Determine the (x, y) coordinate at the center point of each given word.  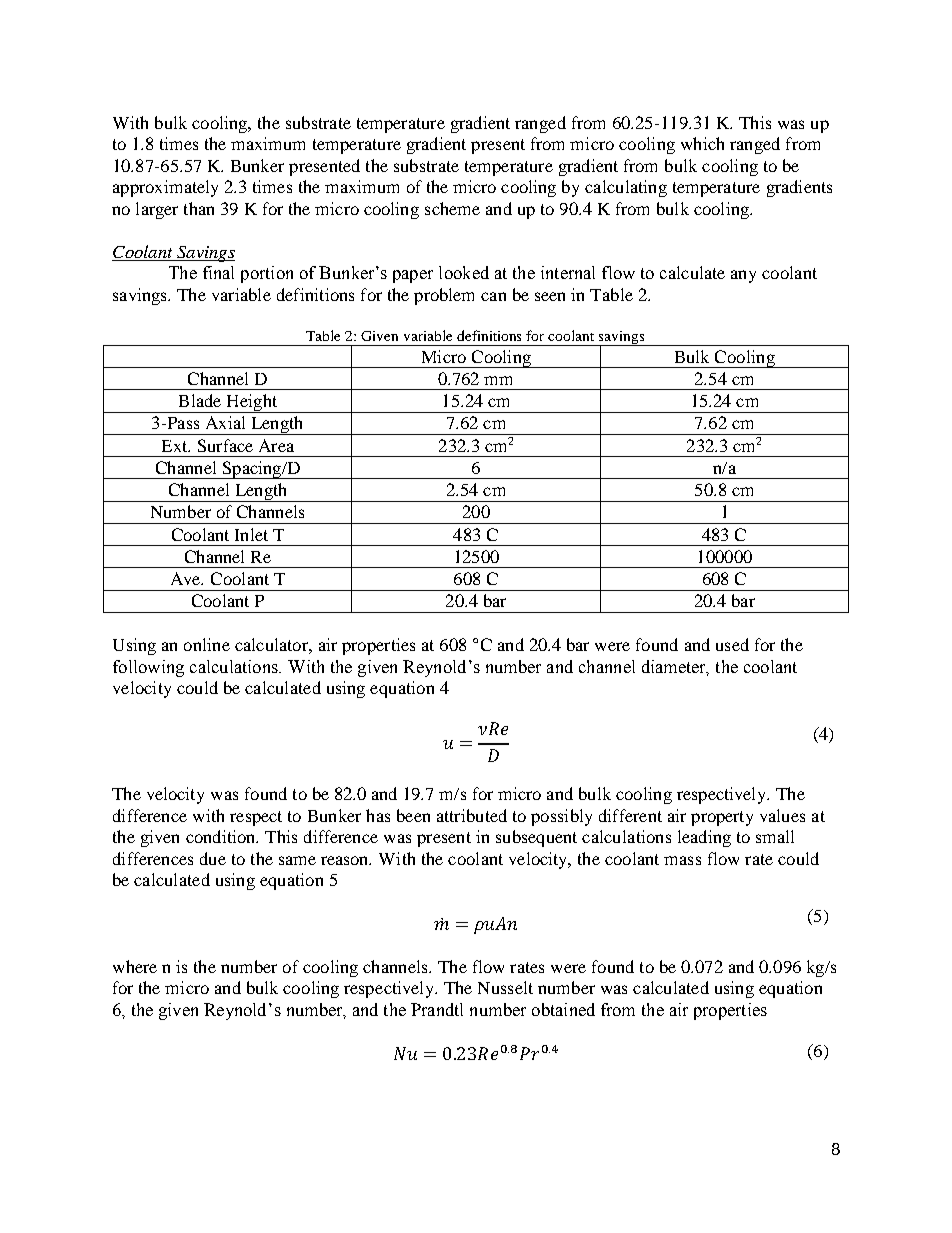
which (702, 143)
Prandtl (437, 1009)
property (722, 818)
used (732, 644)
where (135, 966)
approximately (165, 188)
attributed (472, 815)
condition (222, 836)
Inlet (251, 534)
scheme (452, 208)
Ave (187, 578)
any (743, 276)
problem (444, 296)
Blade (200, 400)
